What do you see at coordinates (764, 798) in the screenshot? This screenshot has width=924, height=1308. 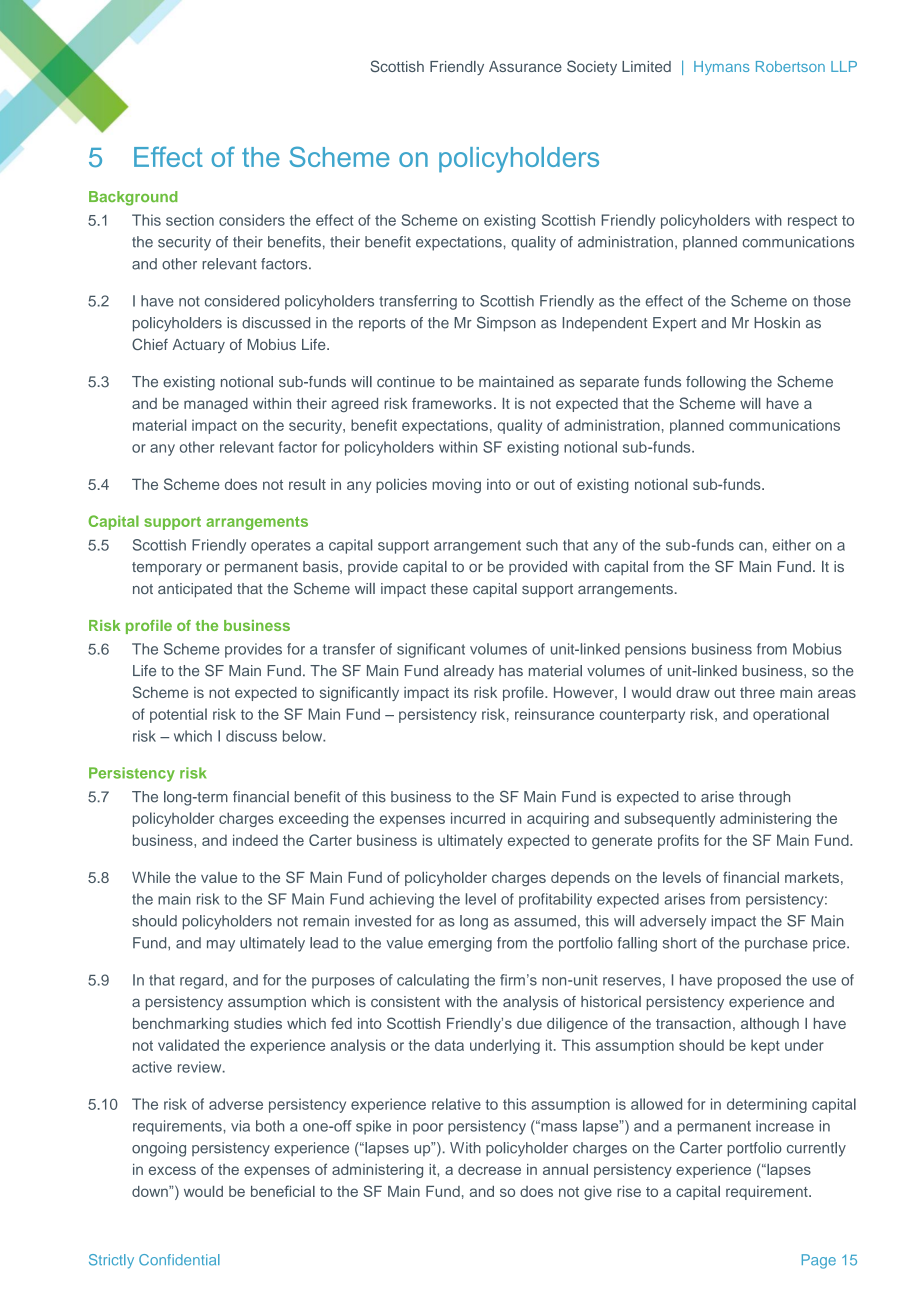 I see `through` at bounding box center [764, 798].
